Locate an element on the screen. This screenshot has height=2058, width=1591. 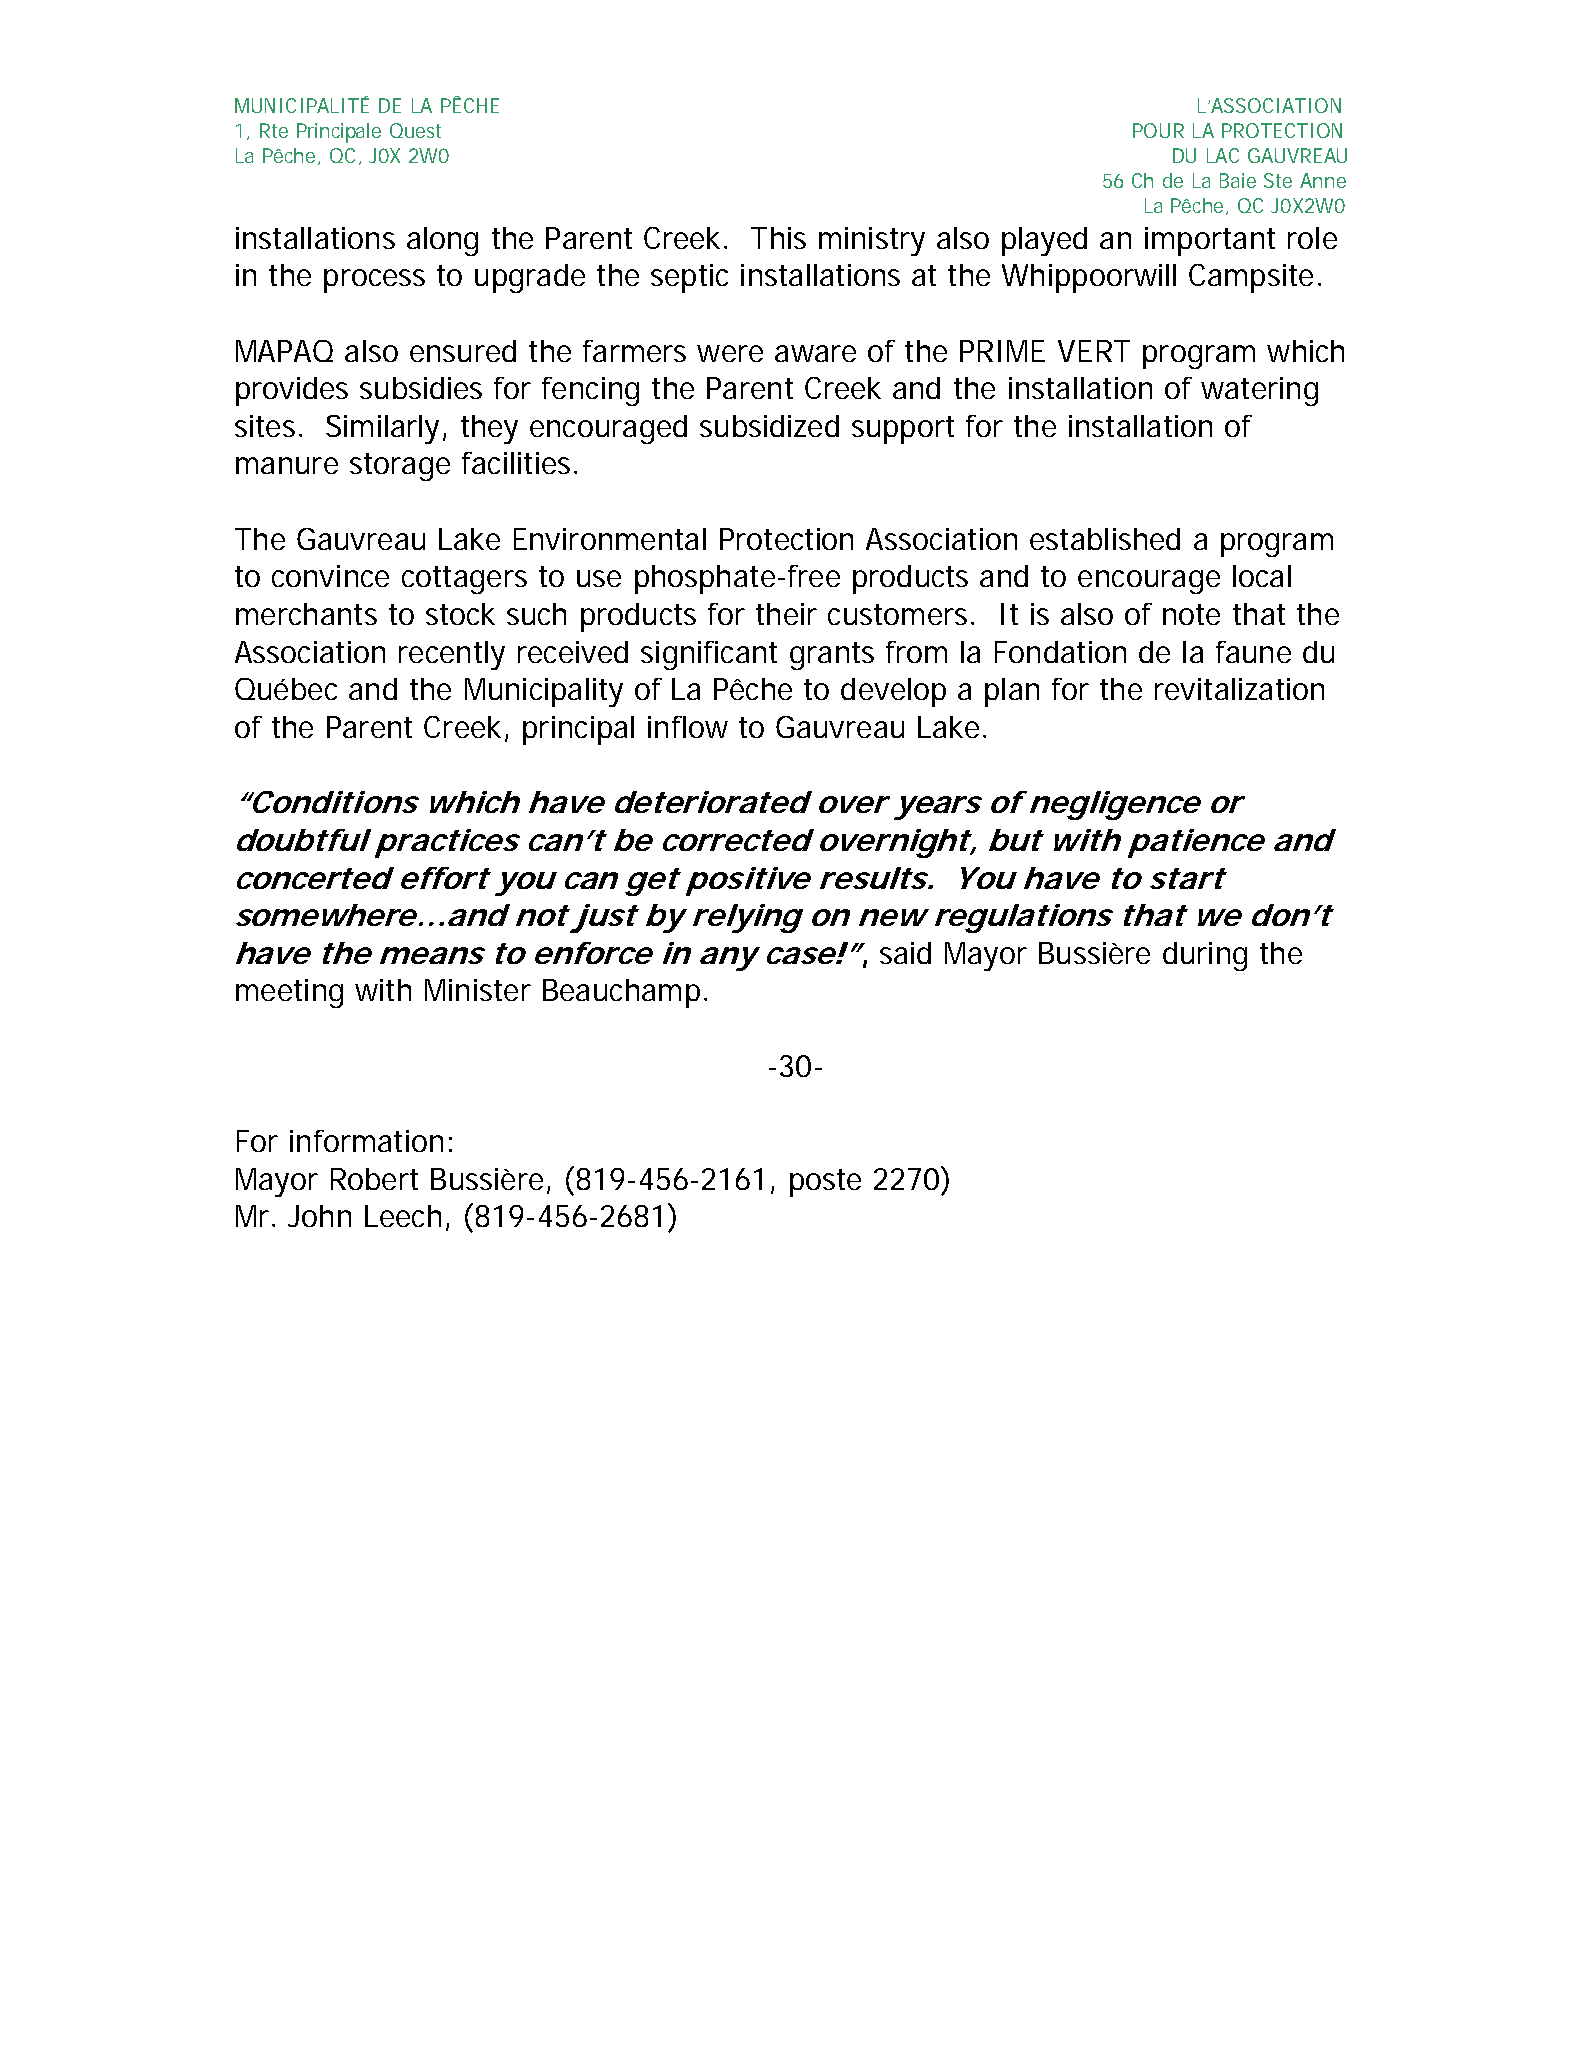
during is located at coordinates (1205, 956).
